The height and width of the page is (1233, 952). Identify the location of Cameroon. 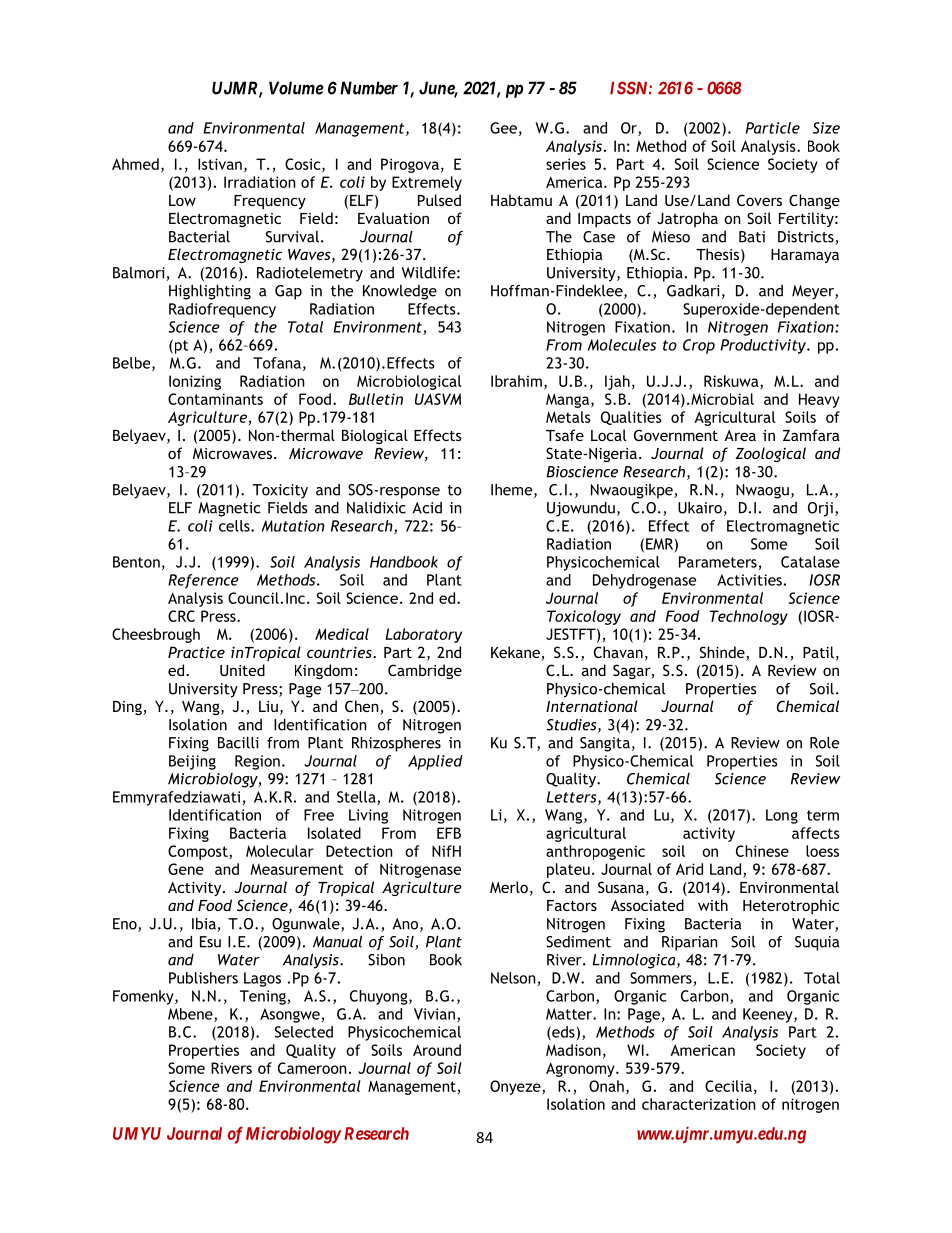
(312, 1068).
